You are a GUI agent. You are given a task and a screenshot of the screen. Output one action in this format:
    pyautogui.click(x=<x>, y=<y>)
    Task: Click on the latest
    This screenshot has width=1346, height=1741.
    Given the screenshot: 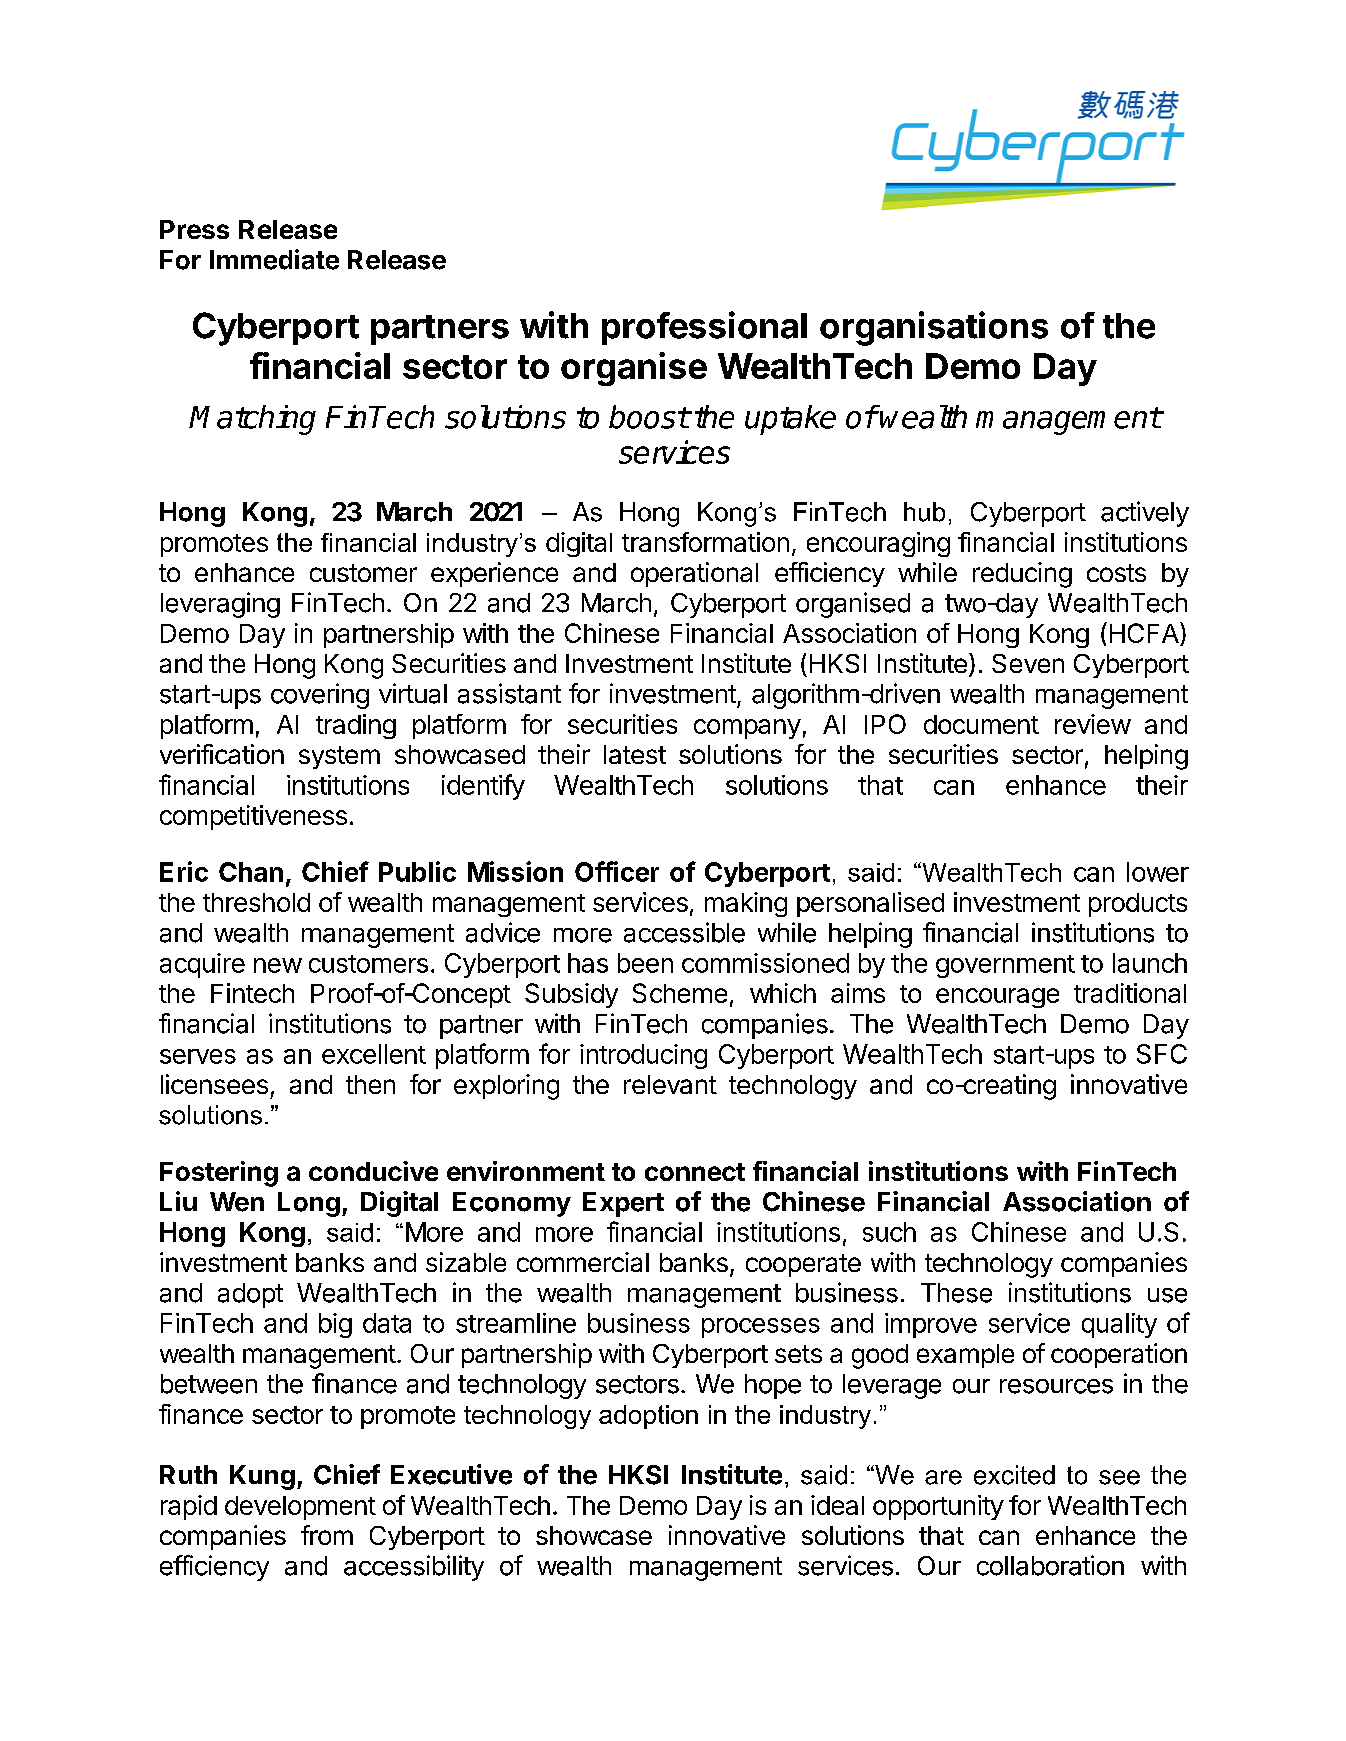 What is the action you would take?
    pyautogui.click(x=635, y=754)
